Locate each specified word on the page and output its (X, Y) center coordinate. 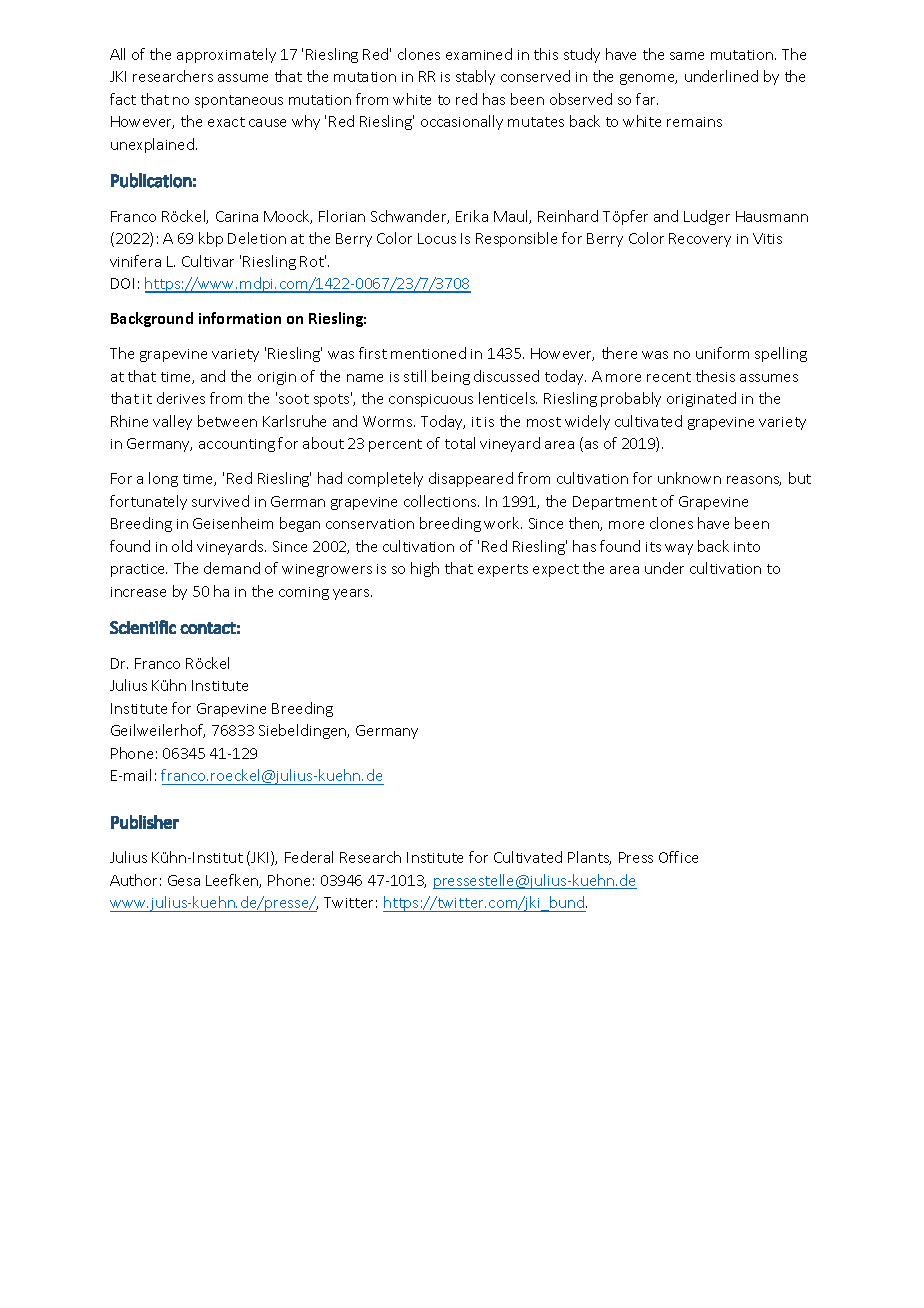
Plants (589, 858)
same (687, 56)
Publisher (145, 822)
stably (475, 77)
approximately (226, 55)
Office (678, 857)
